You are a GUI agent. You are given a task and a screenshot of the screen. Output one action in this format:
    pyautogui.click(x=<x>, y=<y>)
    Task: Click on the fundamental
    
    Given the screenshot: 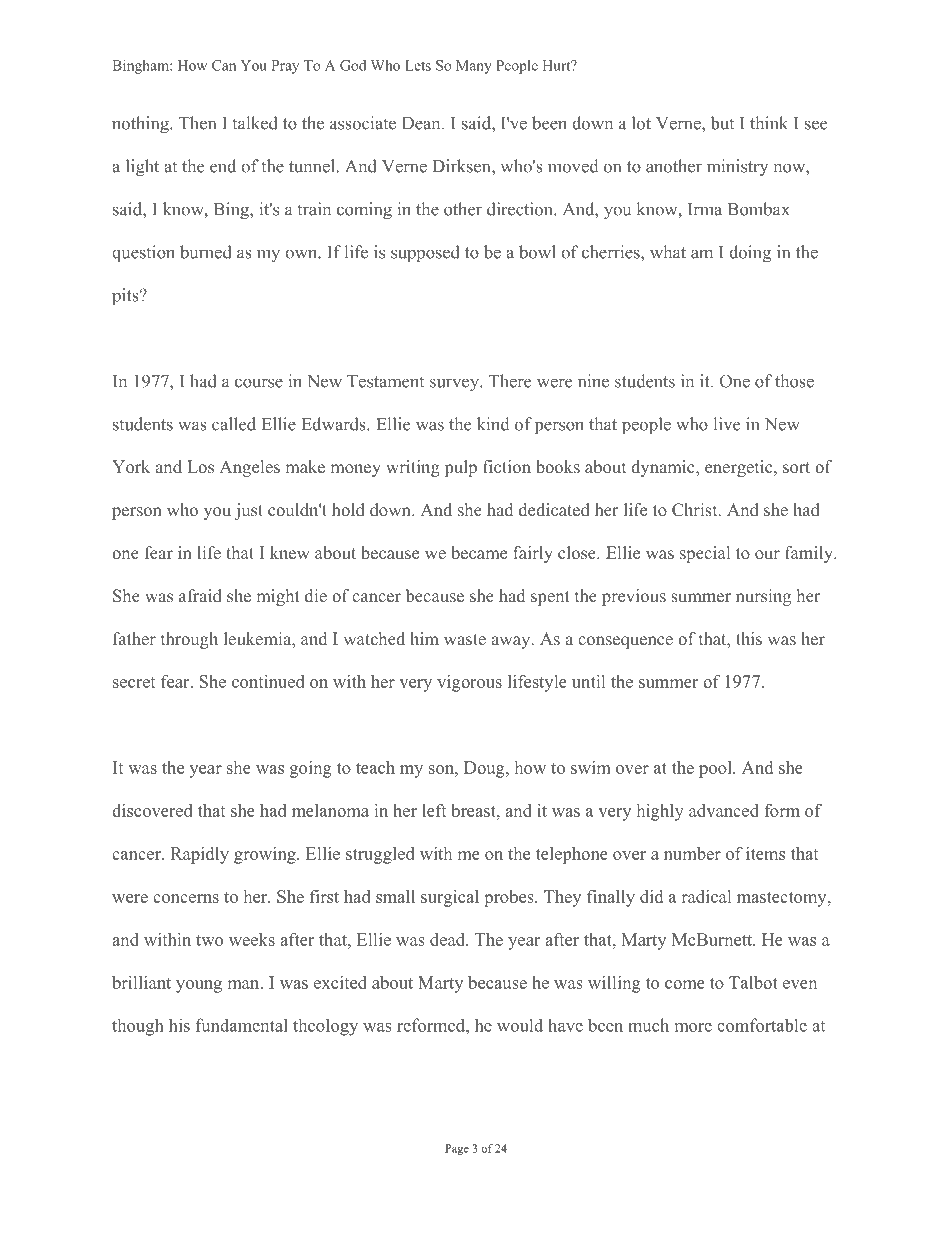 What is the action you would take?
    pyautogui.click(x=242, y=1025)
